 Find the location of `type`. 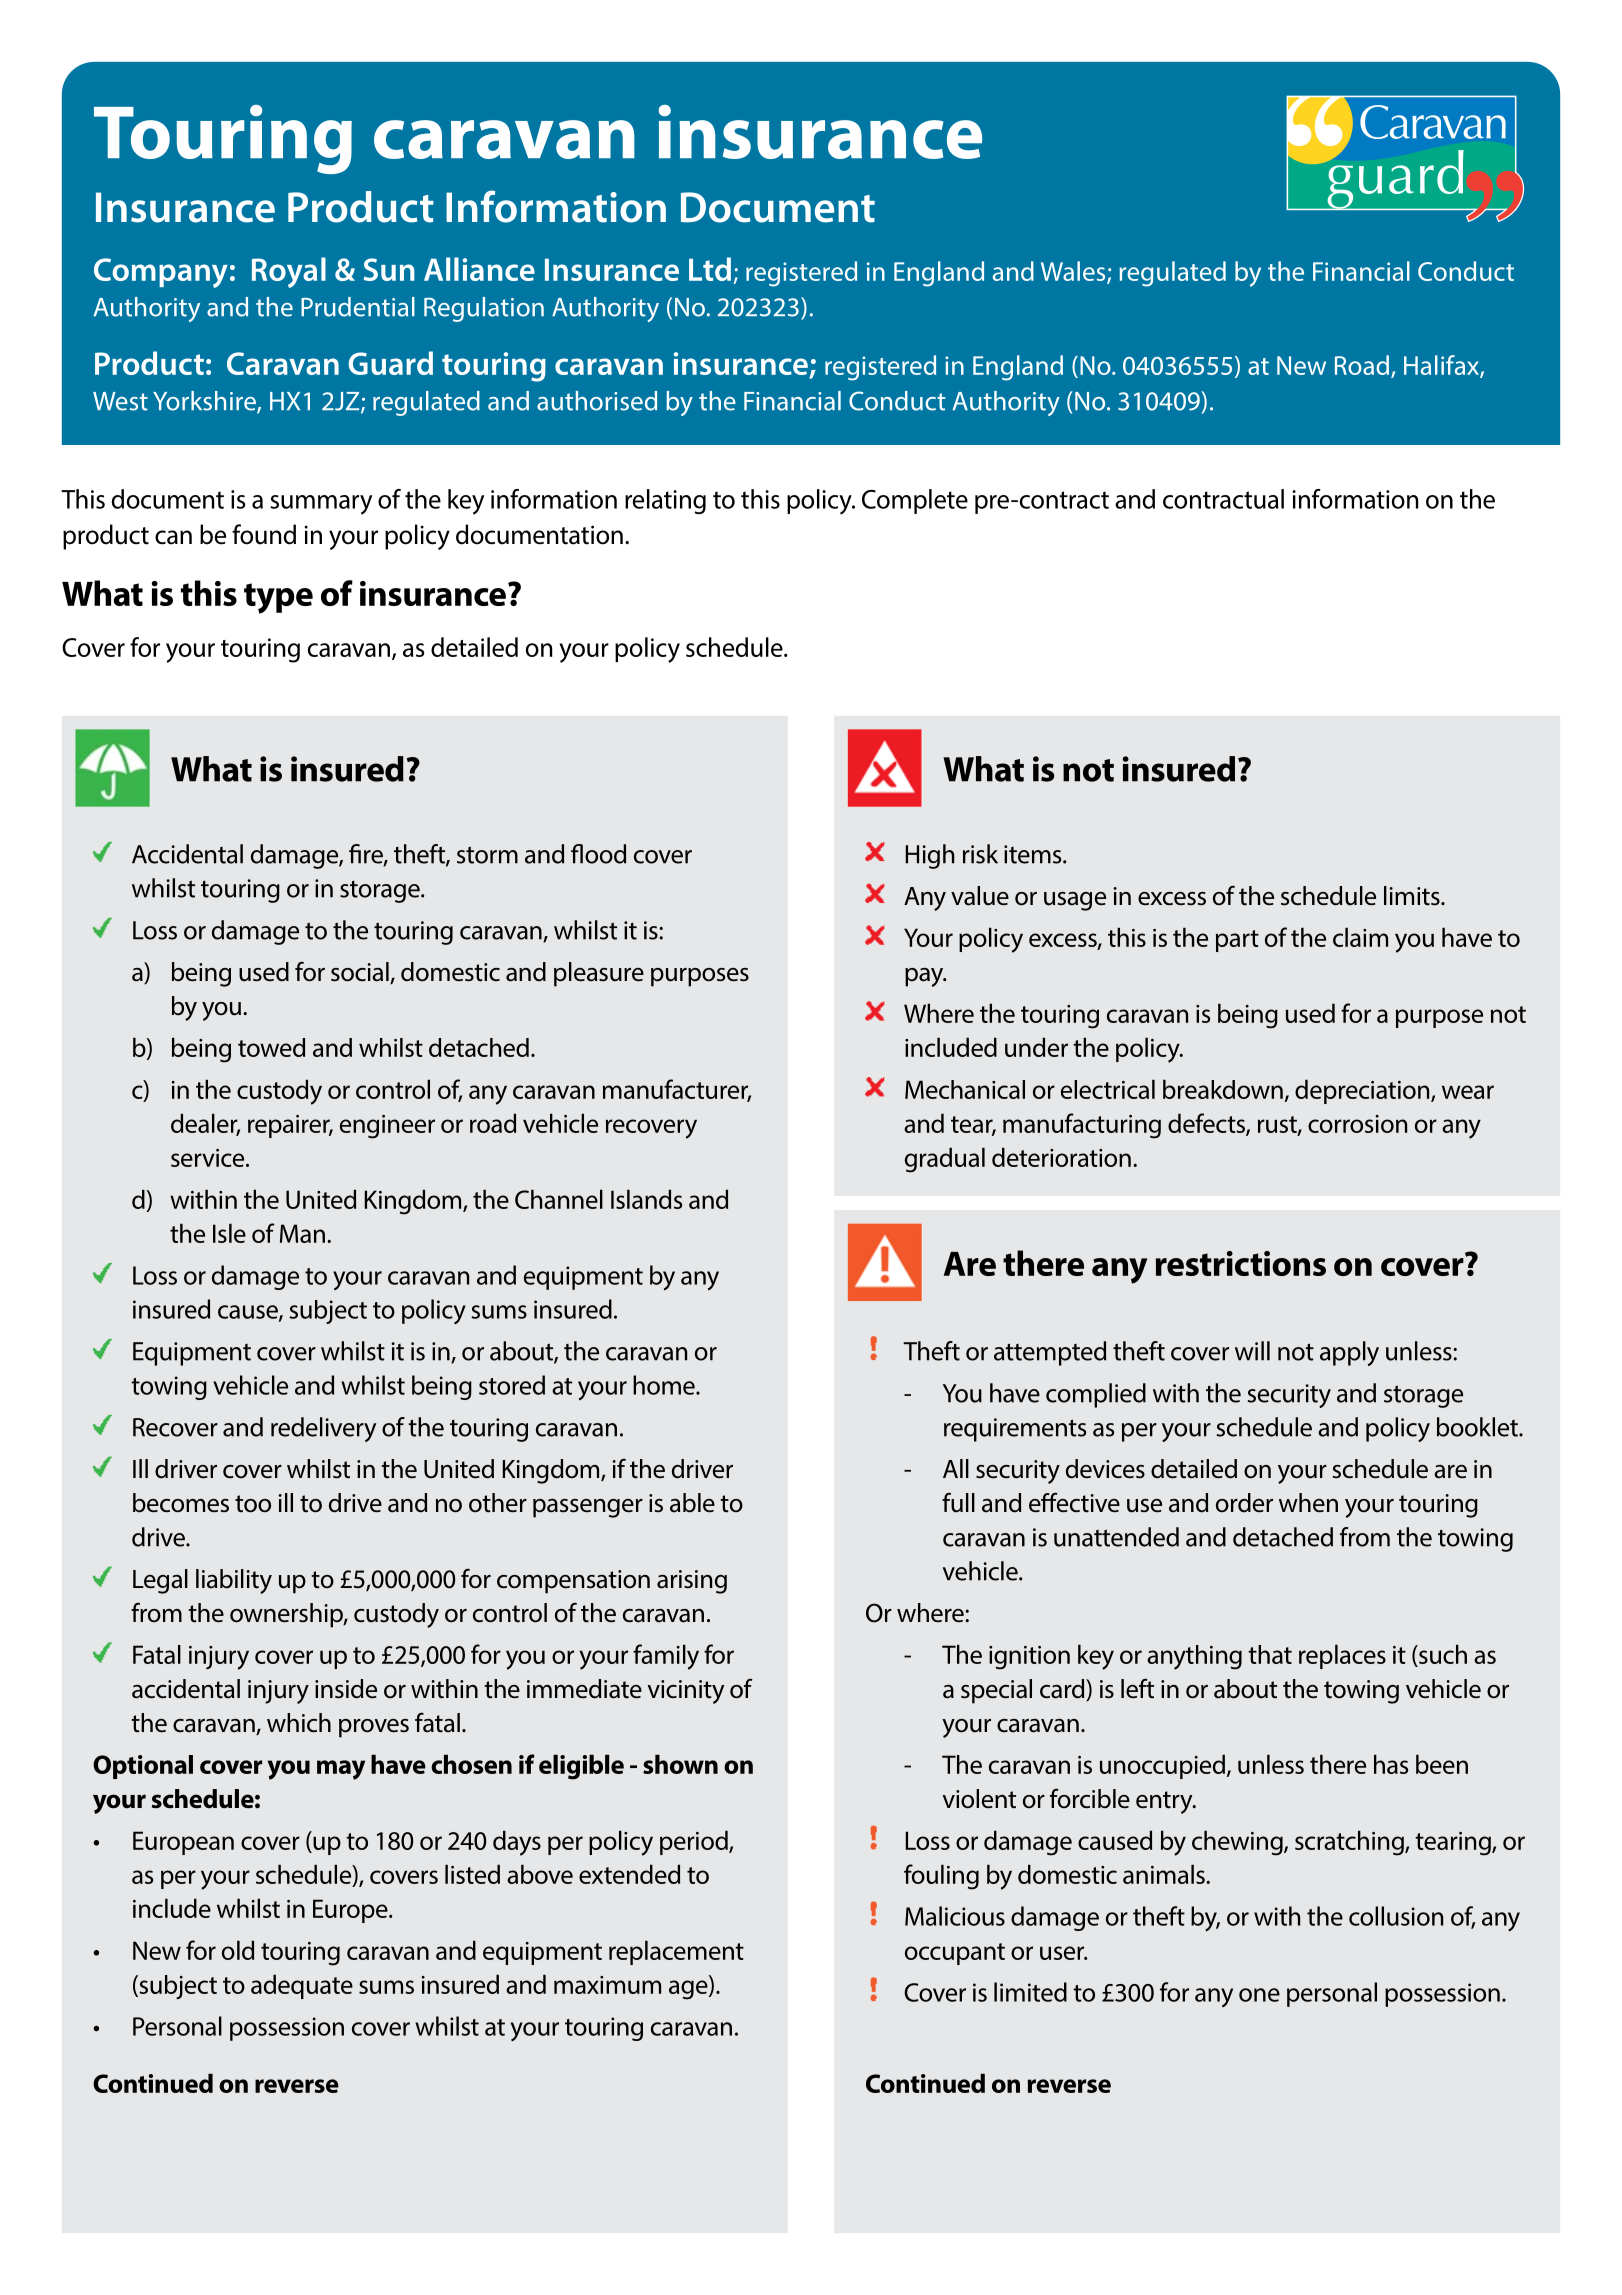

type is located at coordinates (278, 598).
